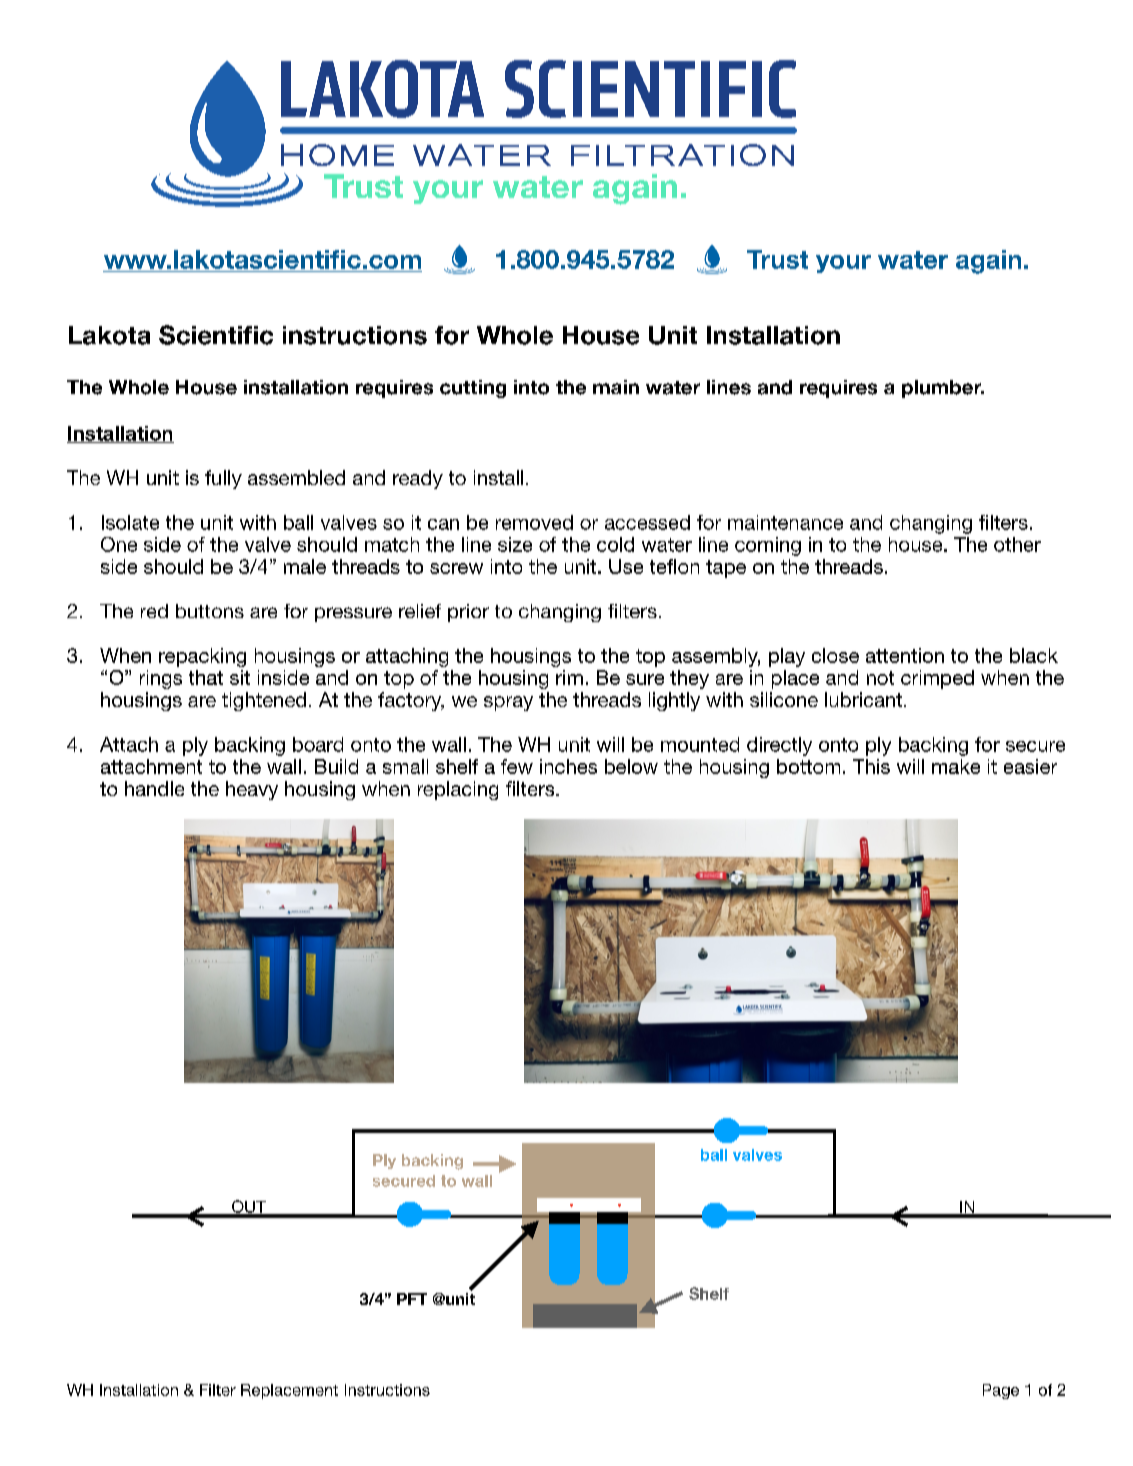  I want to click on inches, so click(568, 766).
